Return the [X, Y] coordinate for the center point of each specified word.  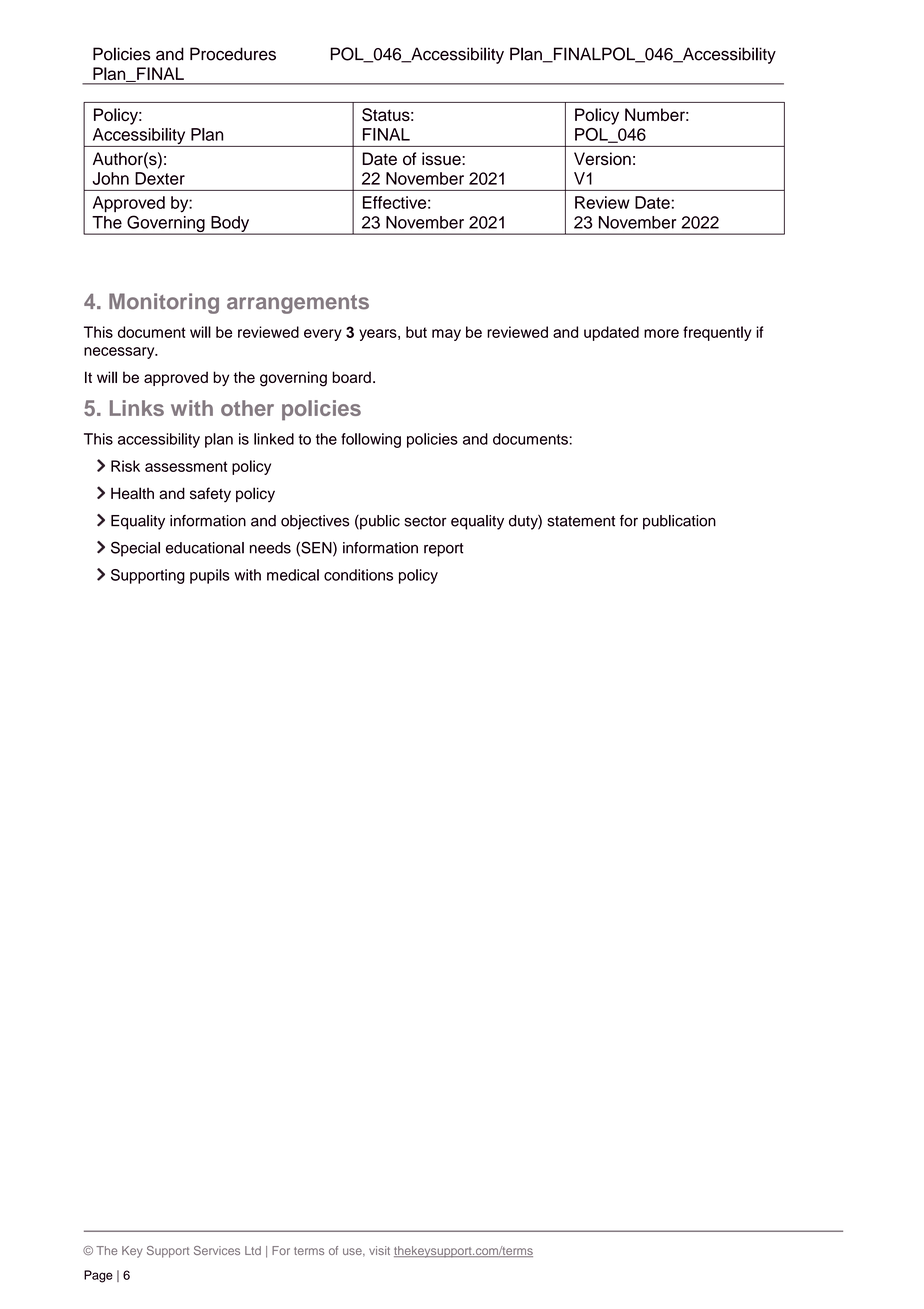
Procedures [233, 54]
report [443, 550]
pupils [210, 576]
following [371, 440]
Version [602, 159]
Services [217, 1250]
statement [581, 521]
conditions [358, 575]
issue [442, 159]
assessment [186, 466]
